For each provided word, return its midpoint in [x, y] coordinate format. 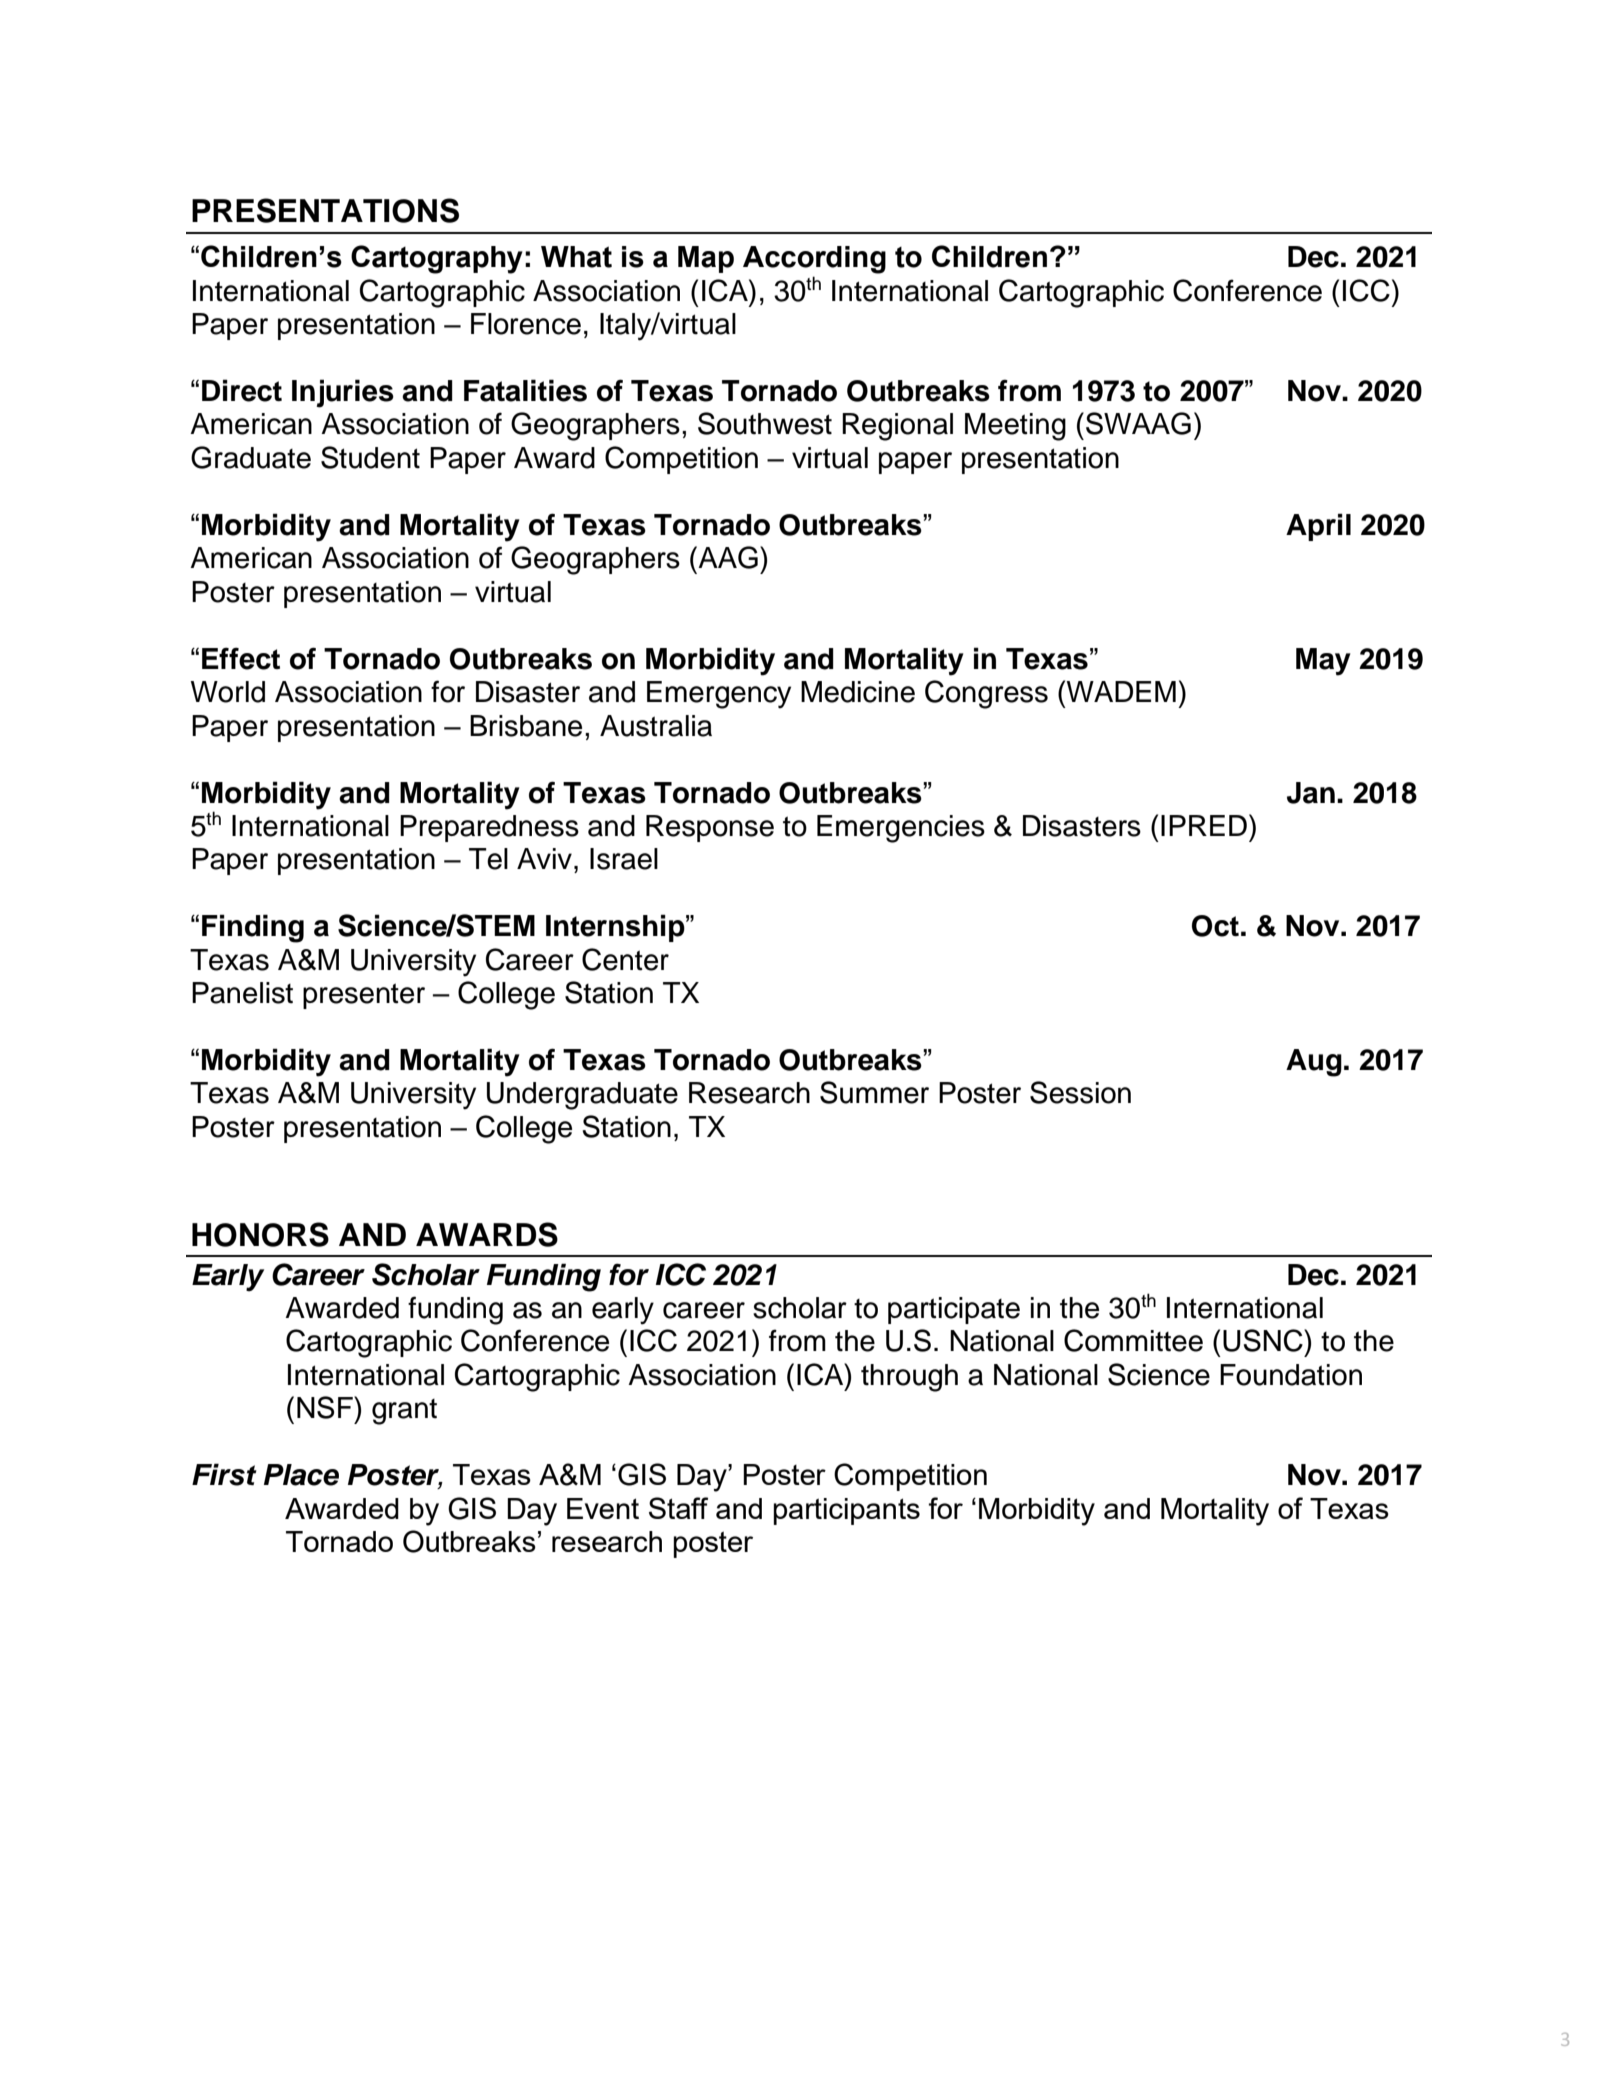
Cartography [437, 259]
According [814, 260]
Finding [253, 928]
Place [301, 1475]
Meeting [1015, 427]
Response [710, 828]
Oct [1215, 926]
